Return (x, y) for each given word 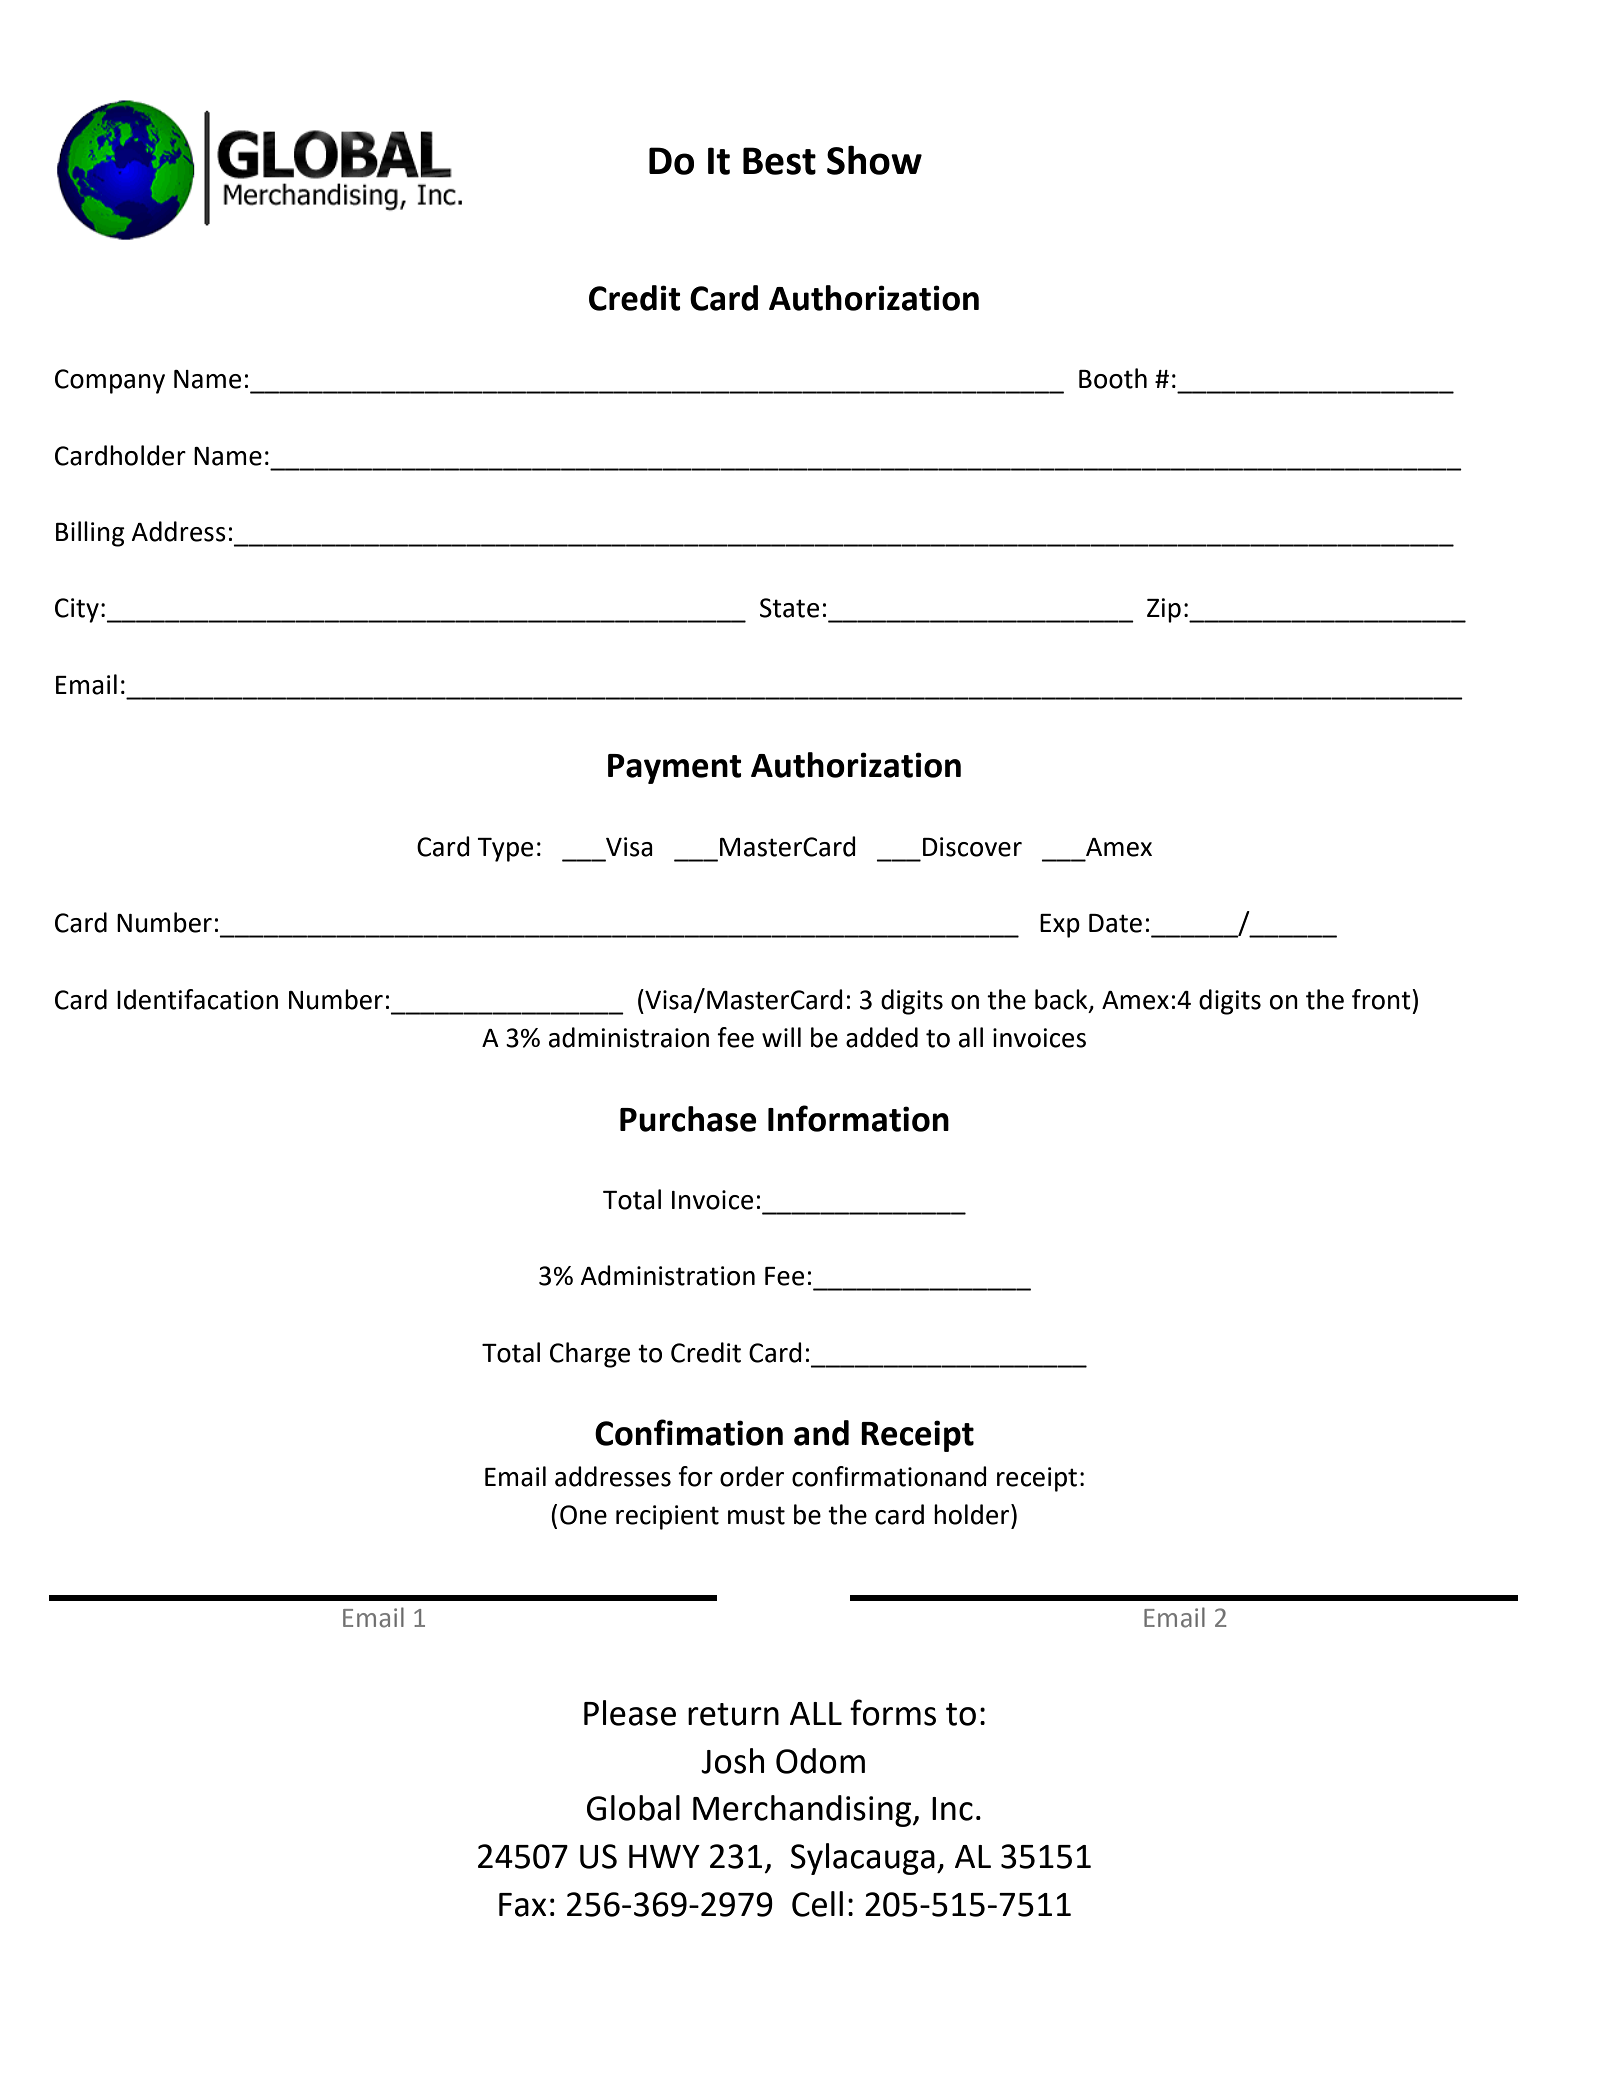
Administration (667, 1275)
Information (858, 1118)
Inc (952, 1809)
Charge (590, 1355)
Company (110, 381)
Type (505, 850)
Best (779, 161)
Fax (522, 1905)
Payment (675, 769)
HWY (664, 1856)
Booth (1113, 378)
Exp (1060, 926)
